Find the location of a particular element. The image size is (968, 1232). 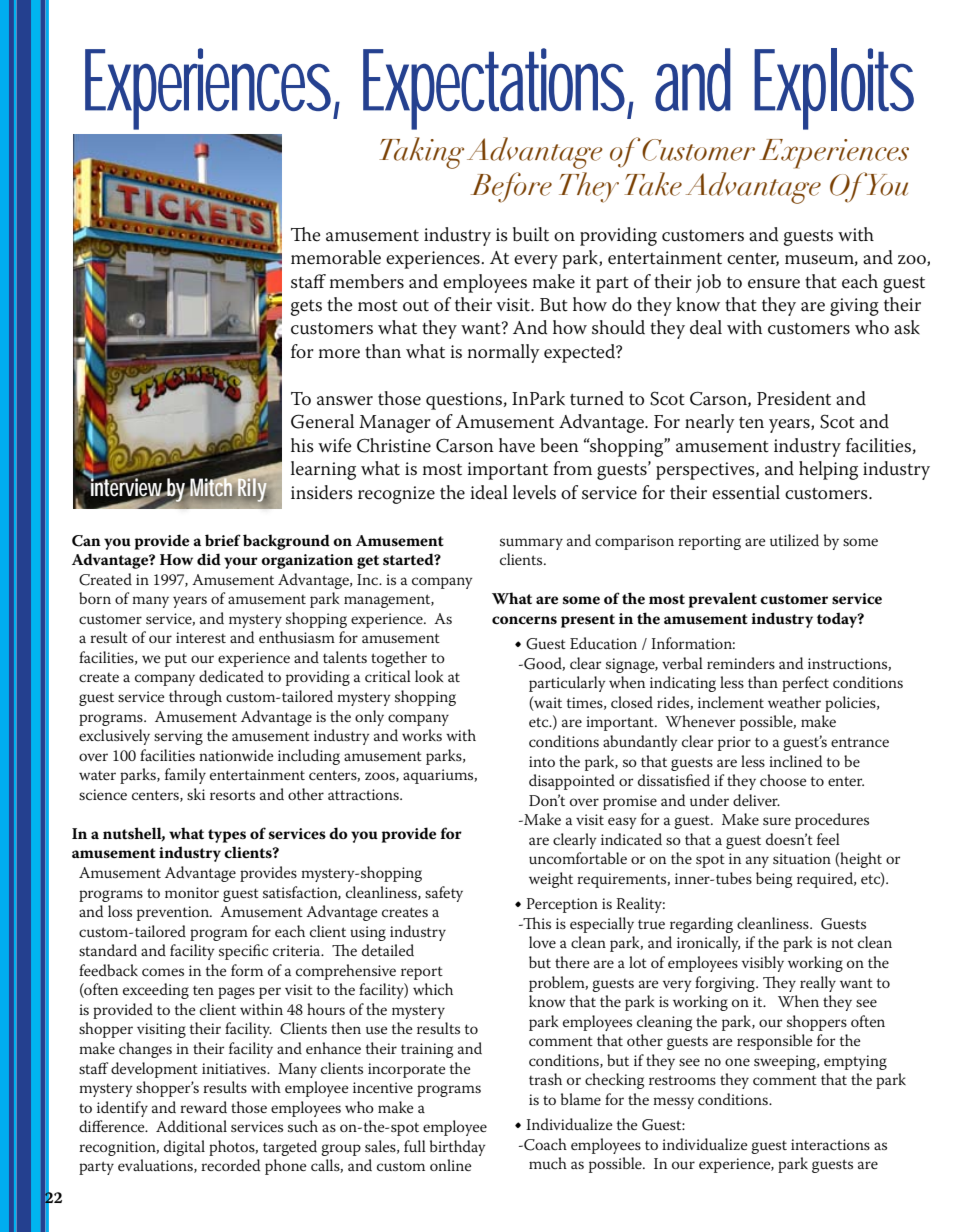

concerns is located at coordinates (524, 620).
